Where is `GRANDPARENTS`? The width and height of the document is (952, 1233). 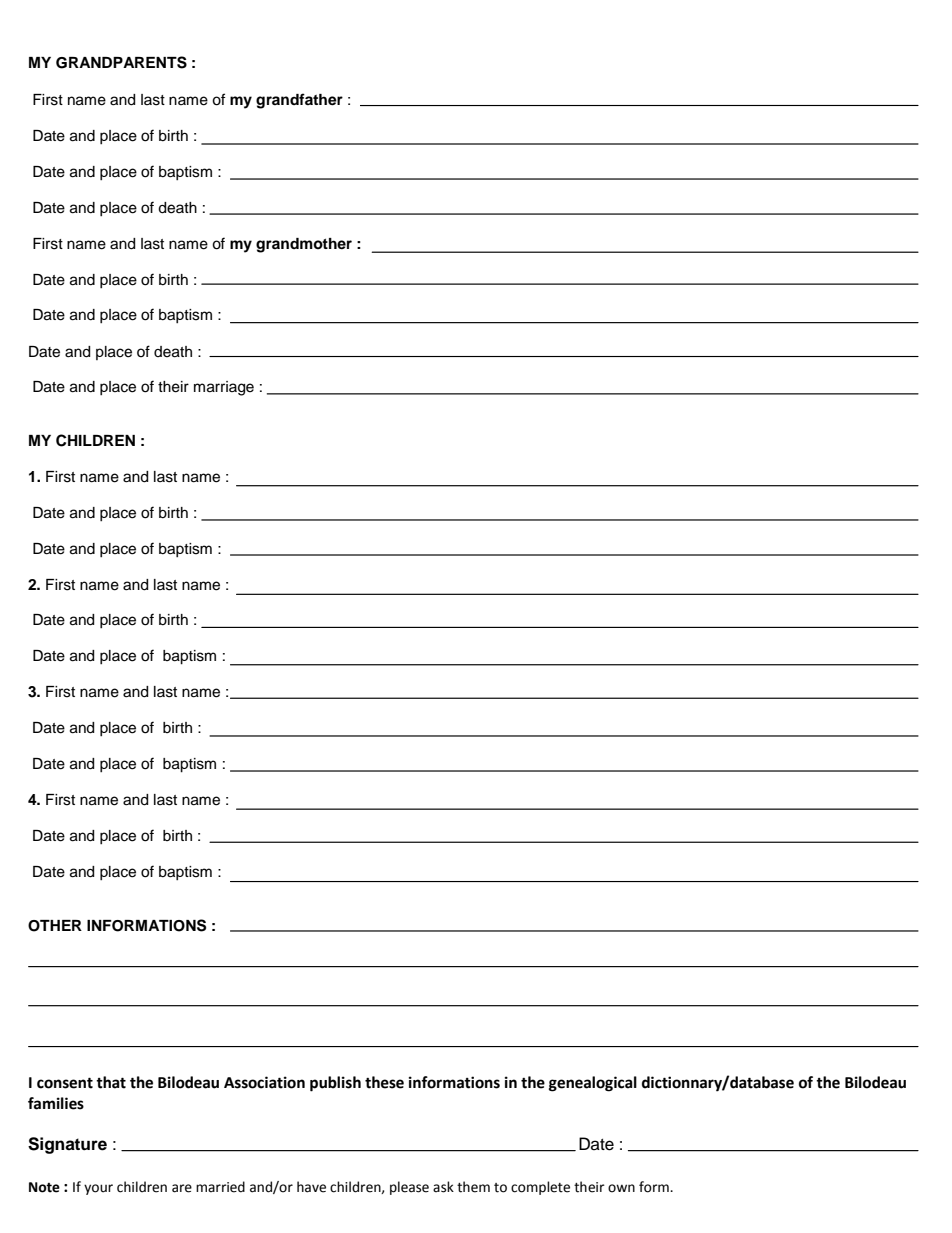 GRANDPARENTS is located at coordinates (121, 62).
